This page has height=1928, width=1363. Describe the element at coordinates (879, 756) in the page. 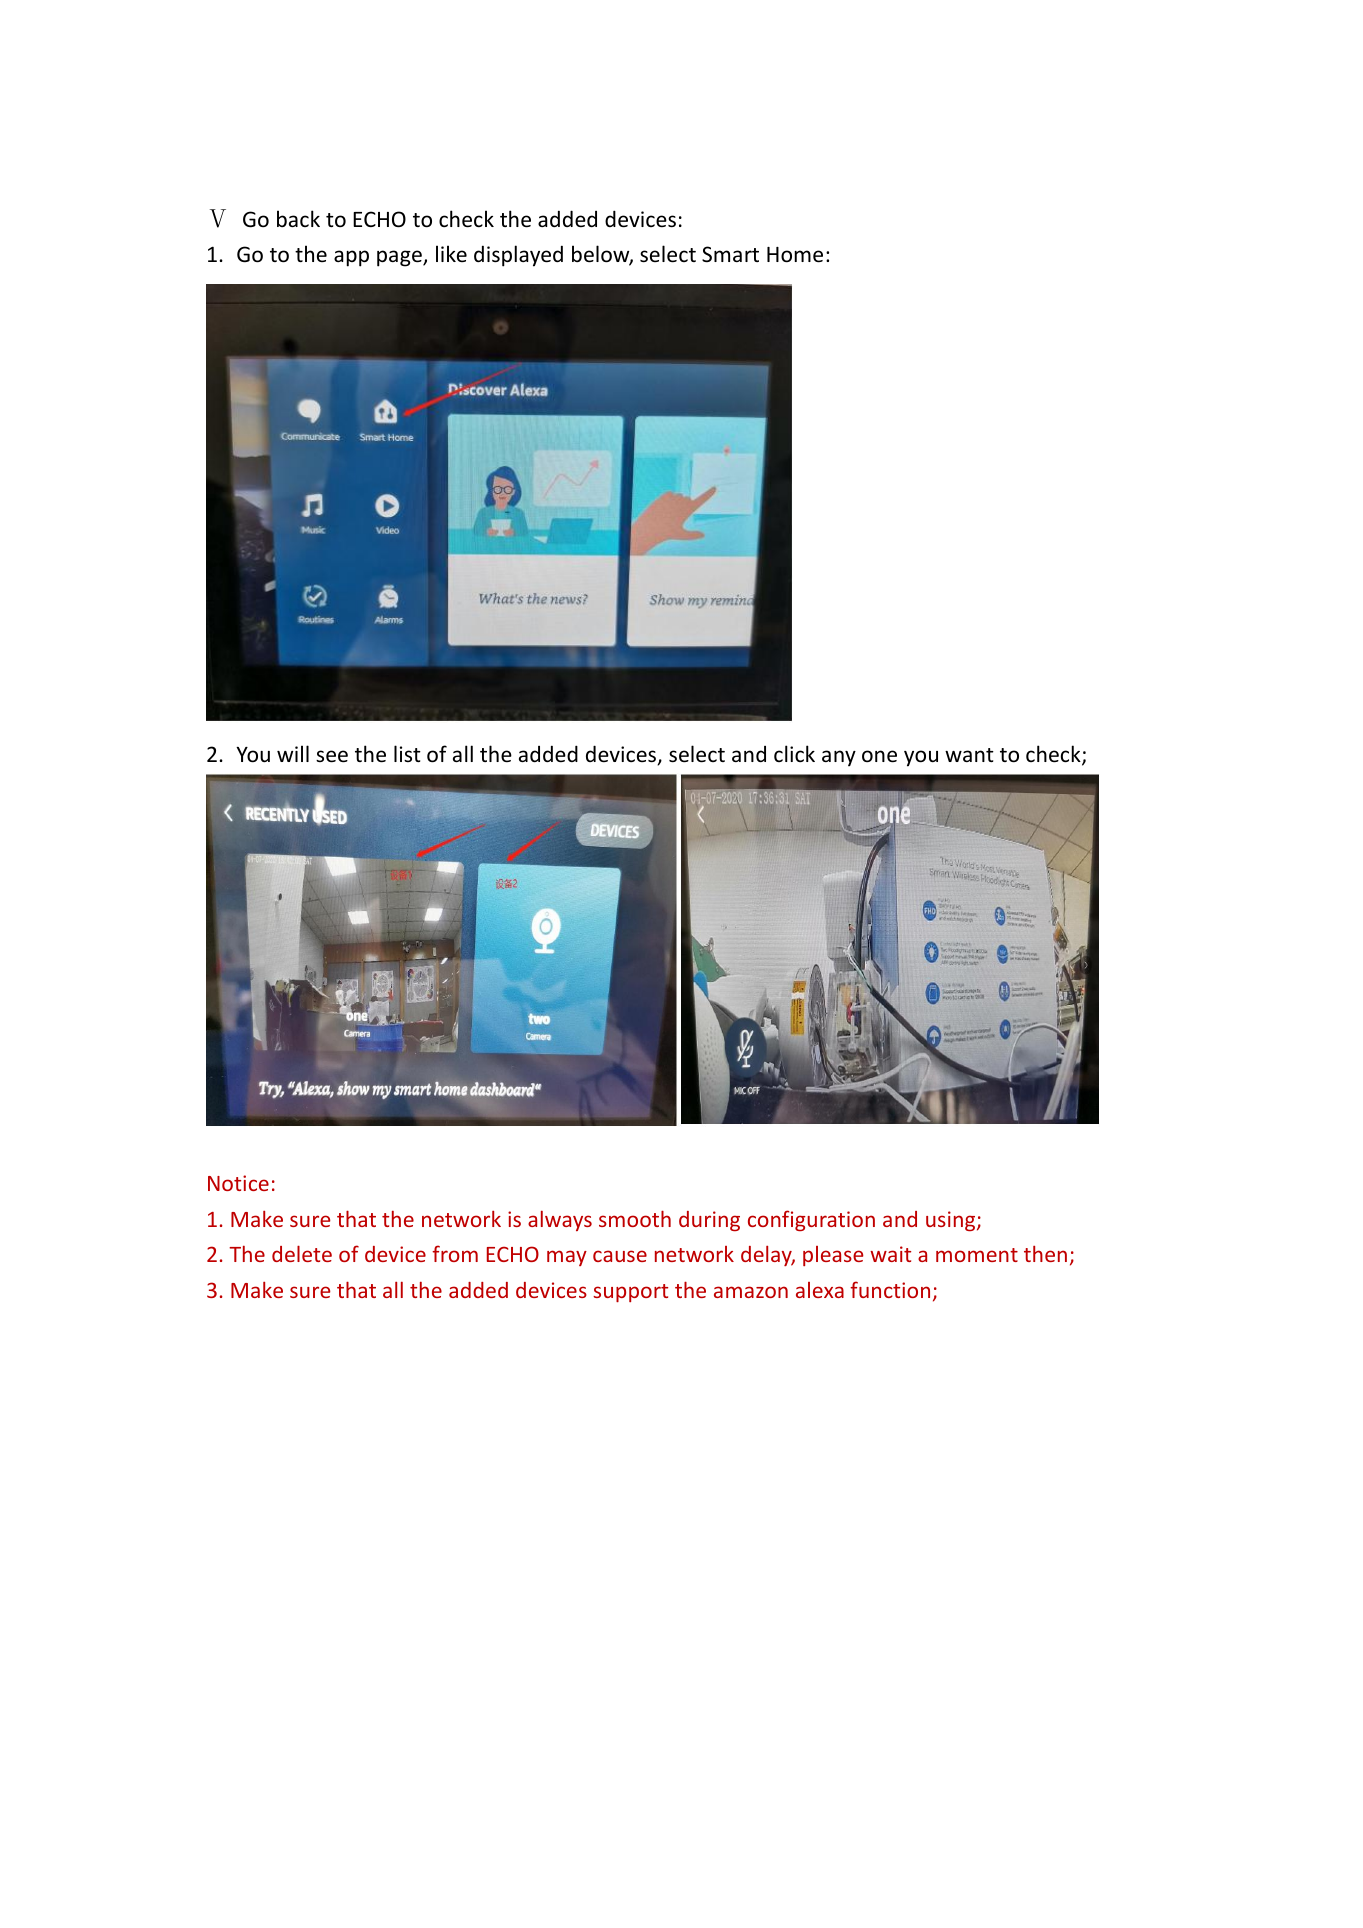

I see `one` at that location.
